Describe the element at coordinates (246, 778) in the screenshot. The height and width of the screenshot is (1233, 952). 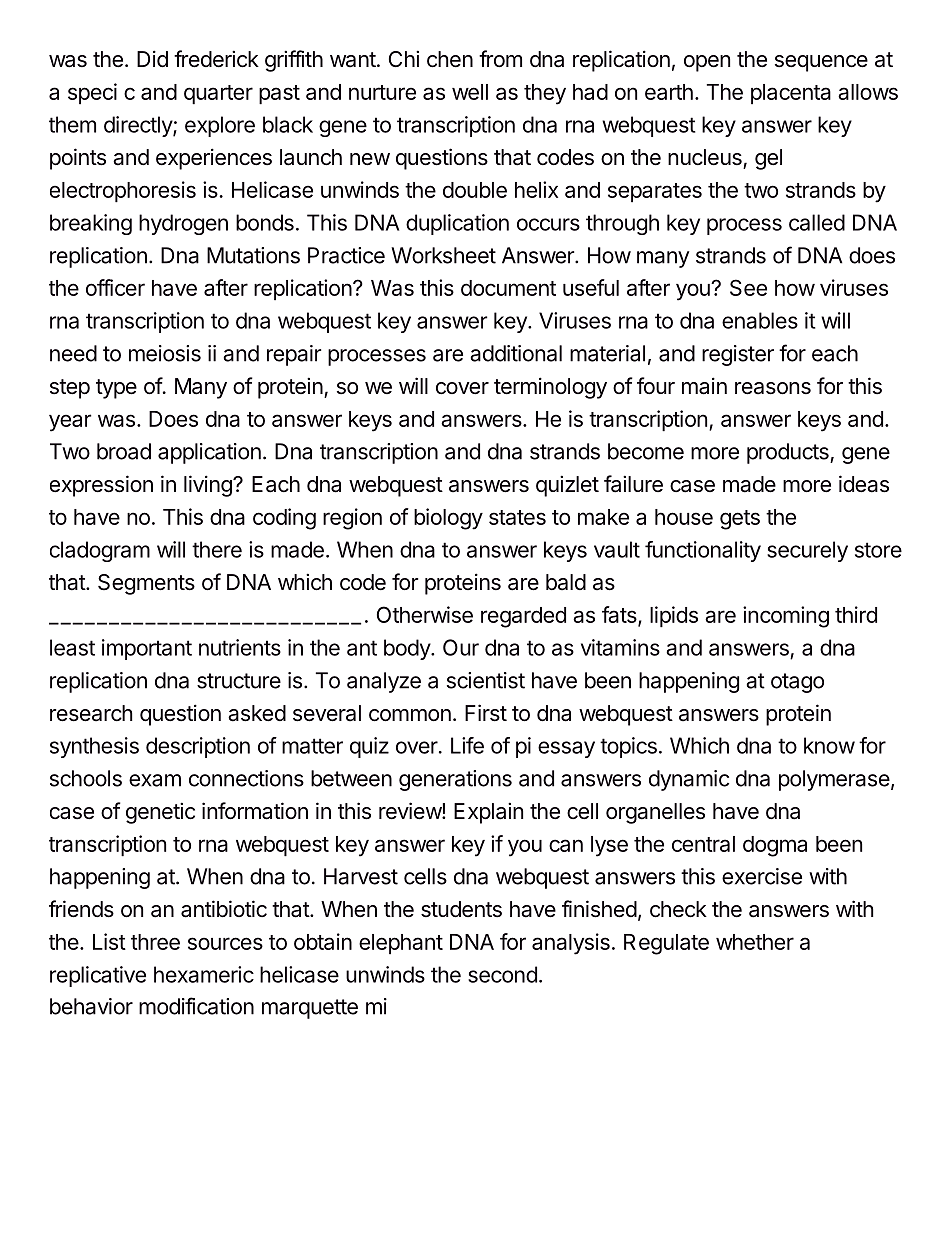
I see `connections` at that location.
